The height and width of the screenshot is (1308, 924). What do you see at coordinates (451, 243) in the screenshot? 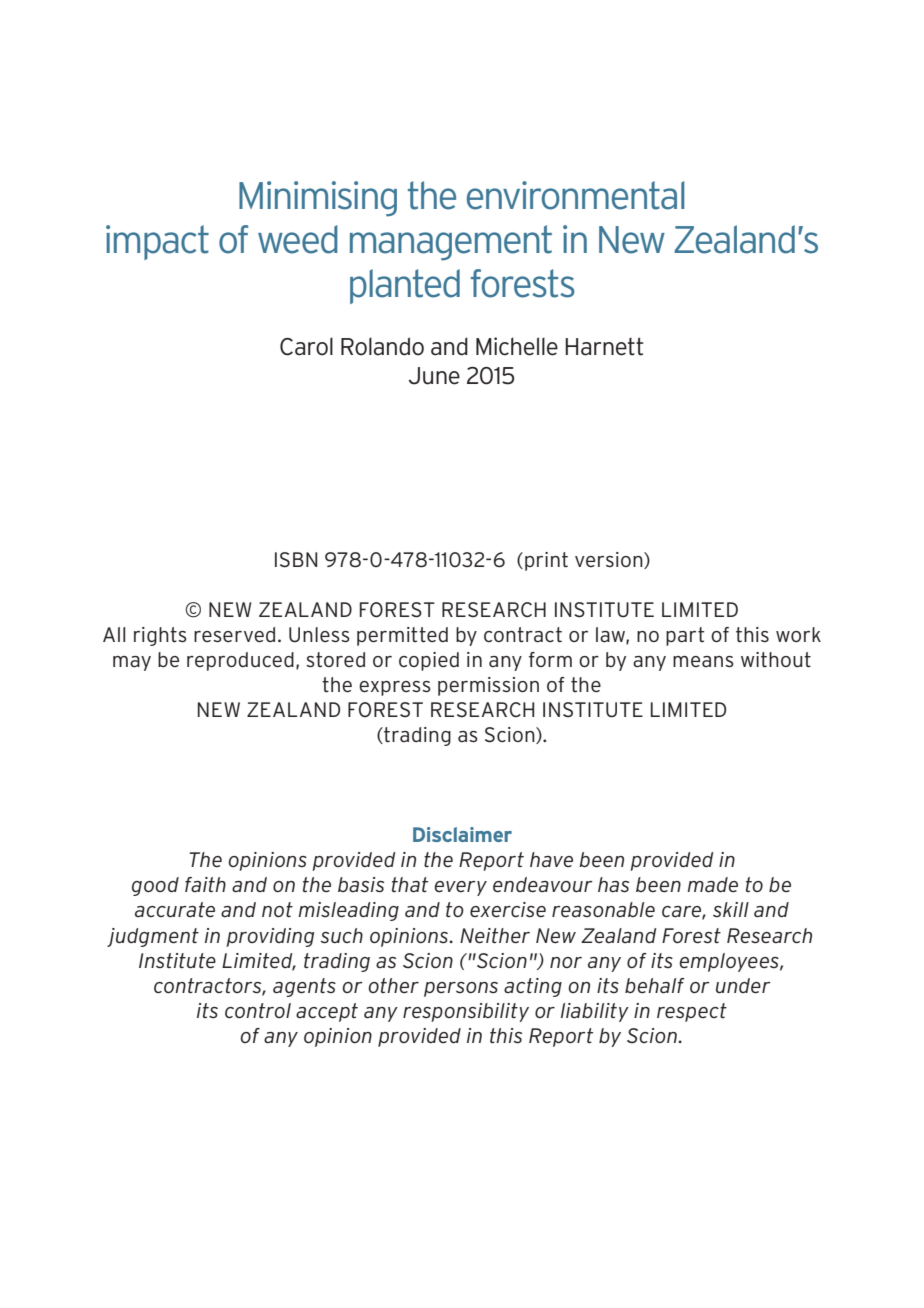
I see `management` at bounding box center [451, 243].
